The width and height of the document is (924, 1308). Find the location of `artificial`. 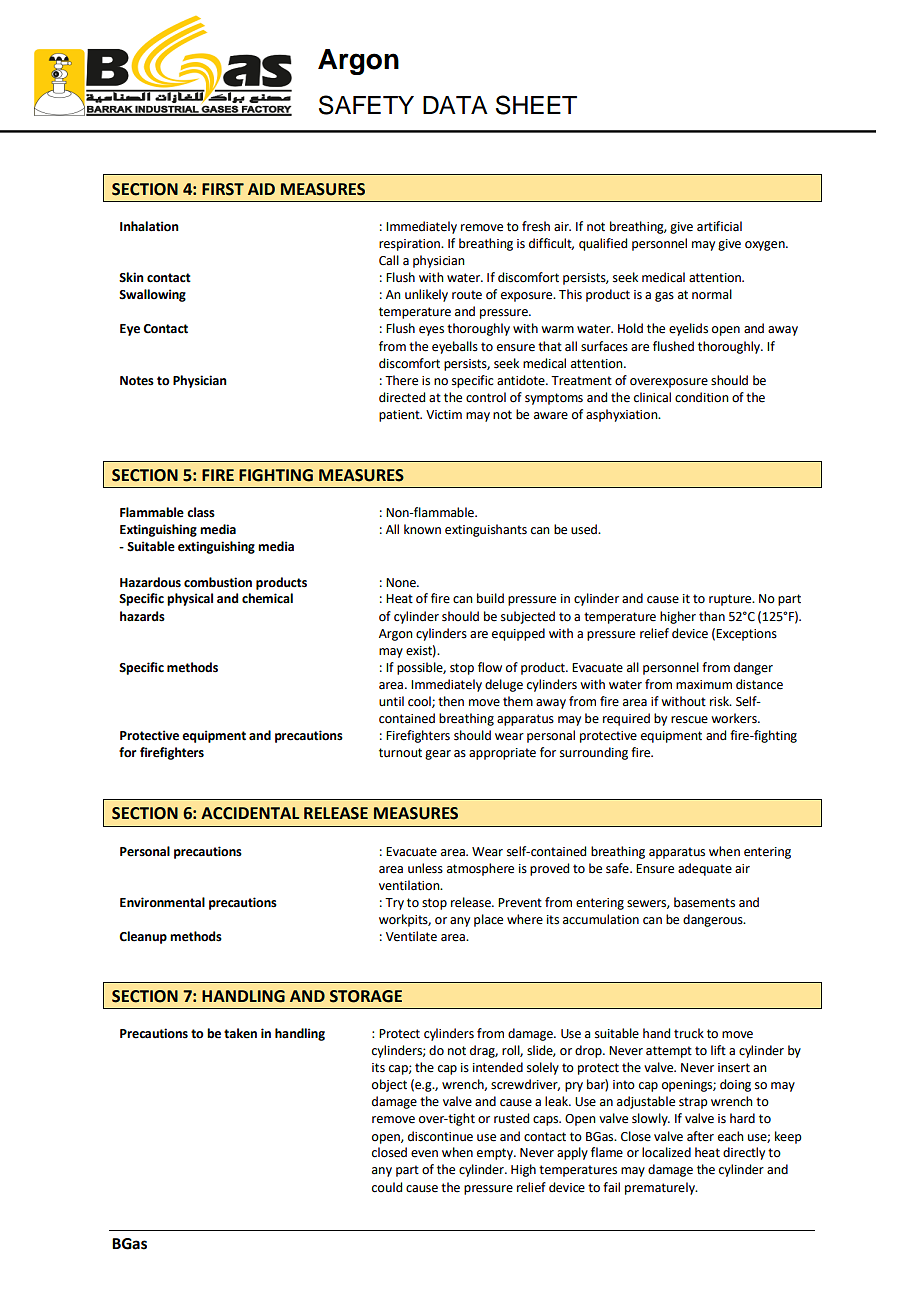

artificial is located at coordinates (719, 226).
